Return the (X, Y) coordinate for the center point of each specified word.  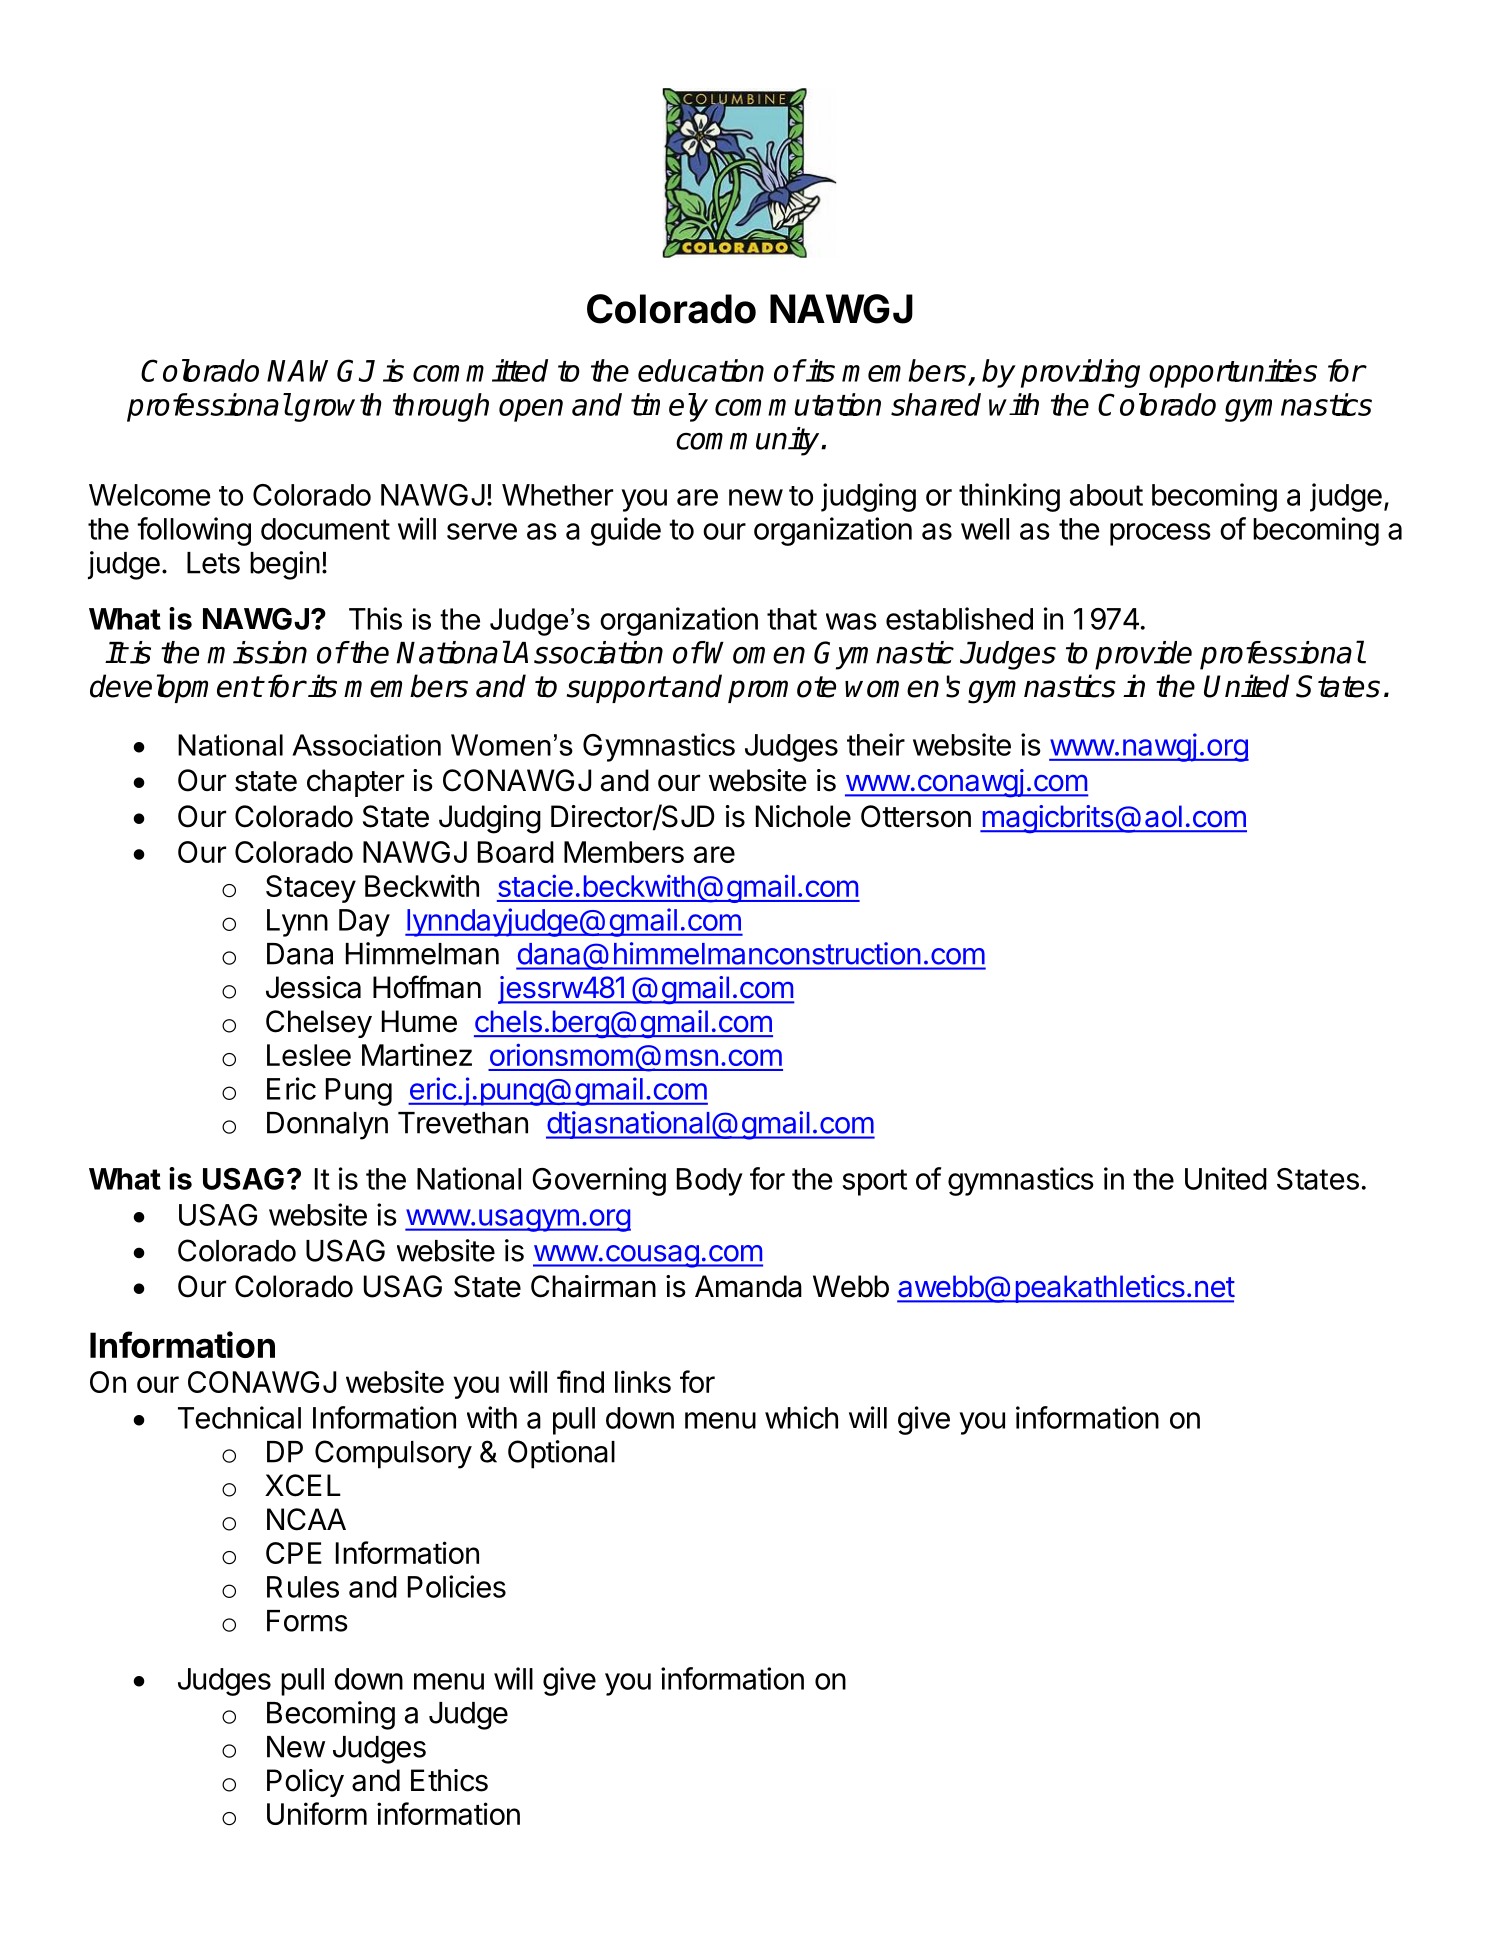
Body (710, 1182)
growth (338, 407)
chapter (355, 783)
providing (1080, 373)
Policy (305, 1783)
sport (875, 1182)
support (617, 689)
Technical (239, 1417)
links (643, 1381)
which (801, 1417)
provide (1143, 655)
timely (669, 407)
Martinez (417, 1054)
